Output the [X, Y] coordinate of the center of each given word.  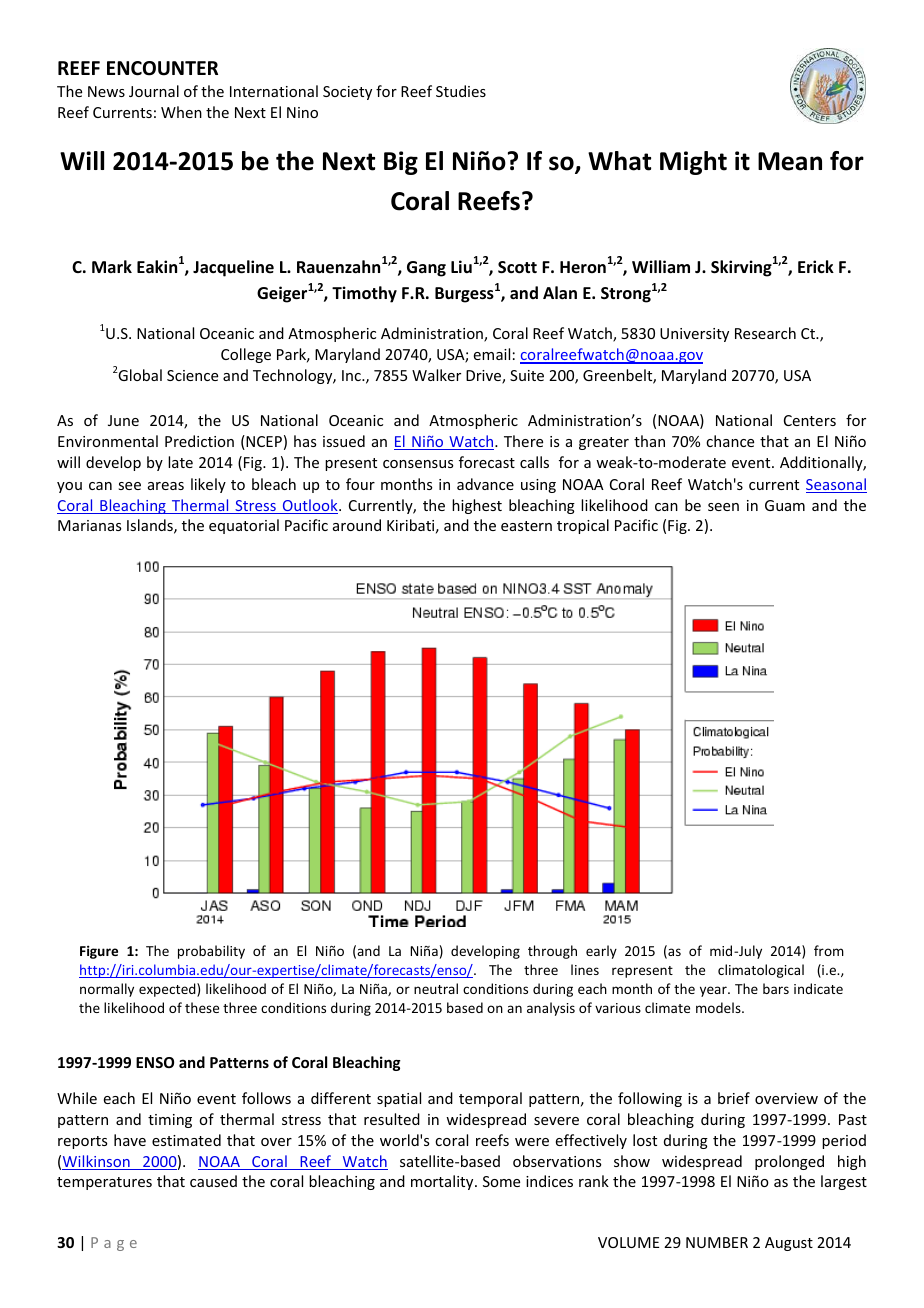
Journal [154, 91]
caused [213, 1181]
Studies [461, 91]
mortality [443, 1182]
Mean [790, 161]
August [789, 1244]
